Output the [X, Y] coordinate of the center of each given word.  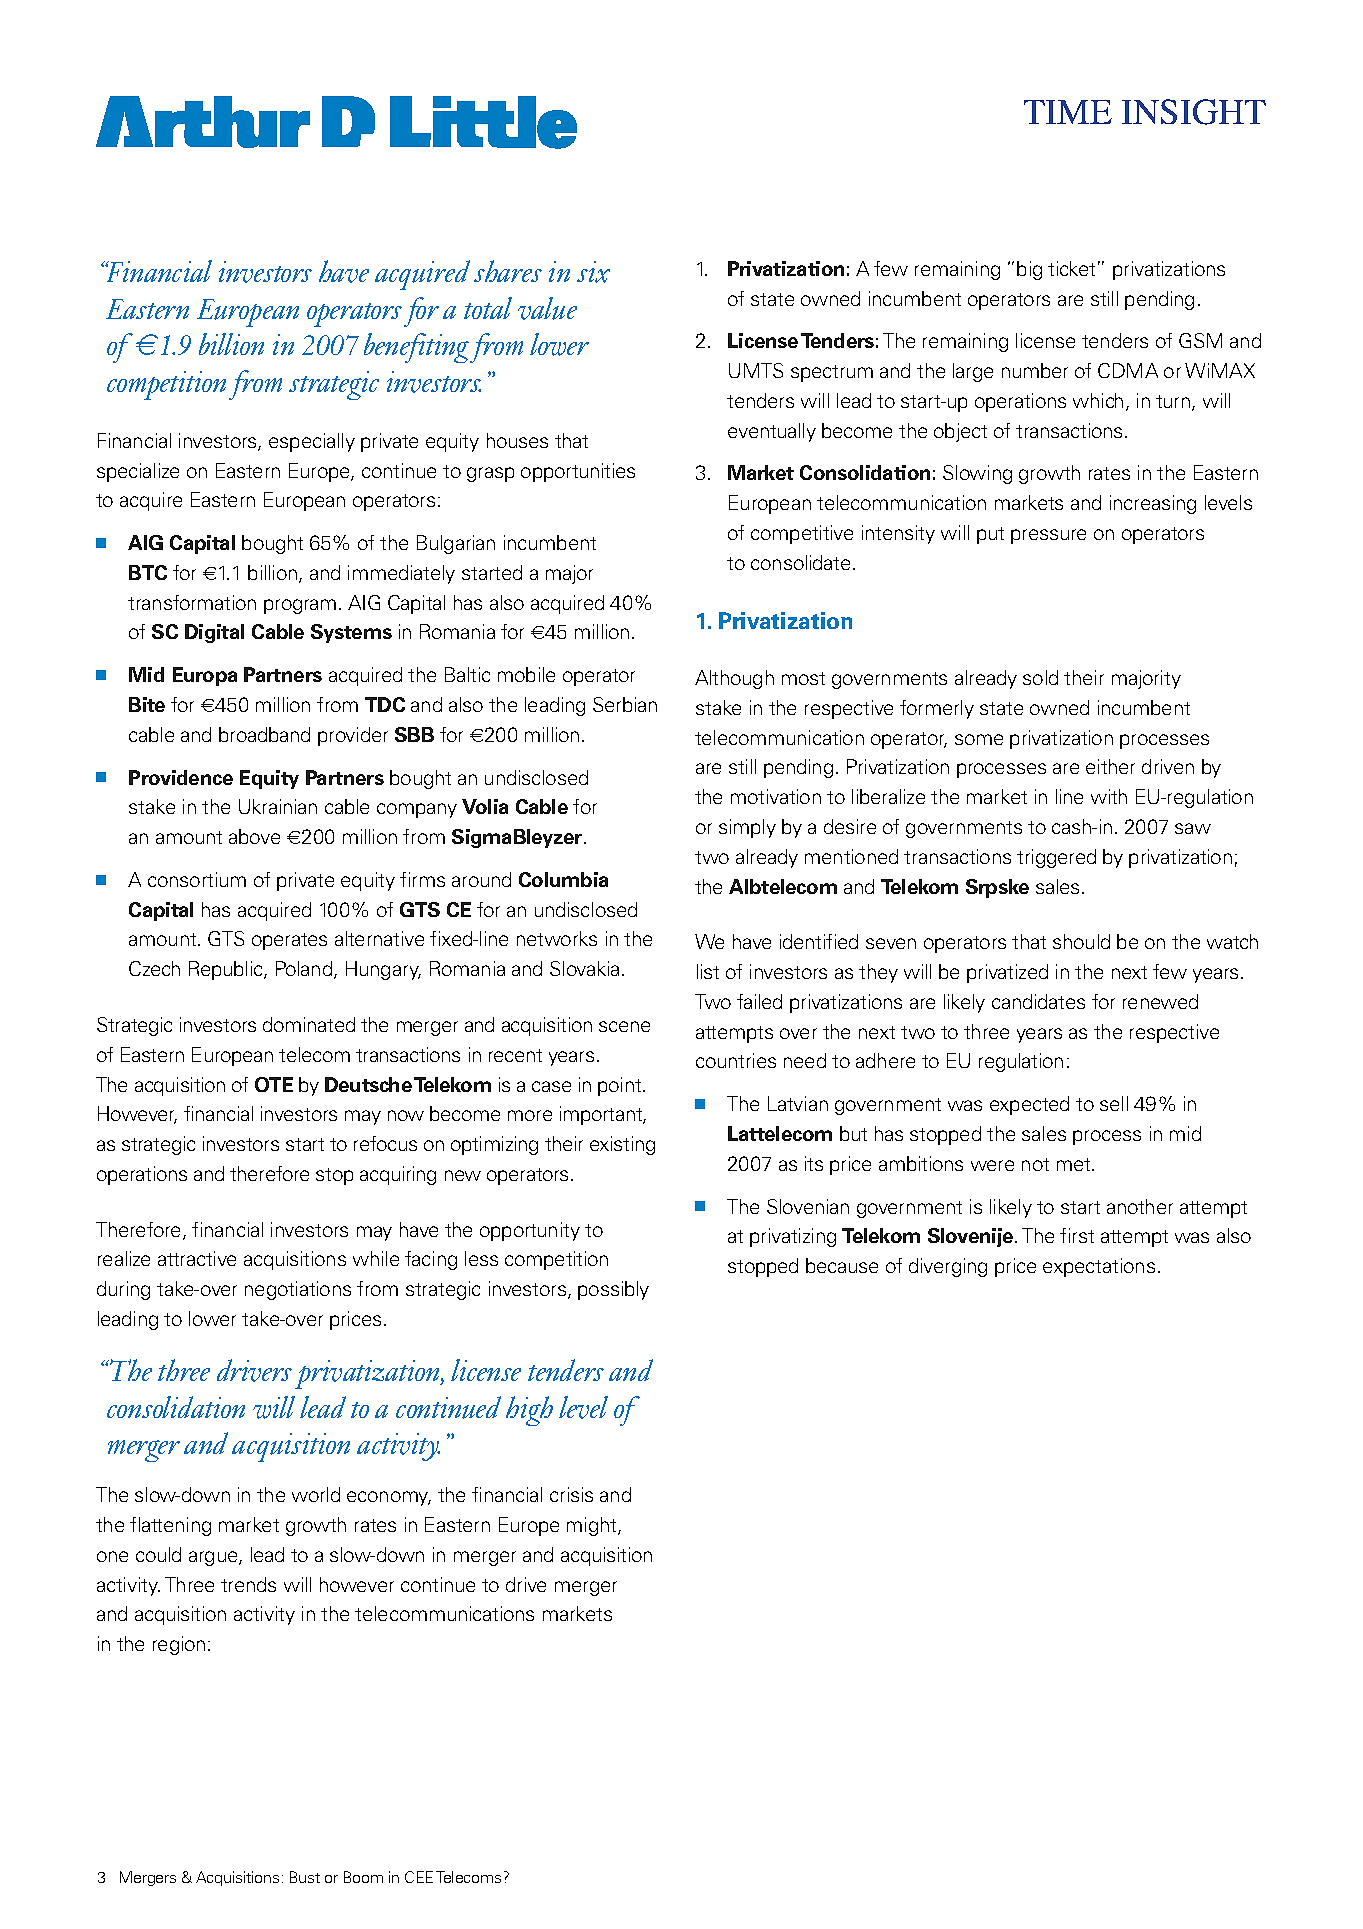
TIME [1068, 112]
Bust [305, 1877]
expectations [1099, 1267]
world [316, 1494]
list [708, 971]
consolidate [800, 562]
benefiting [416, 348]
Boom [363, 1877]
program [300, 606]
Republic [227, 970]
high [529, 1411]
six [593, 272]
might [593, 1526]
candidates [1038, 1001]
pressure [1048, 536]
